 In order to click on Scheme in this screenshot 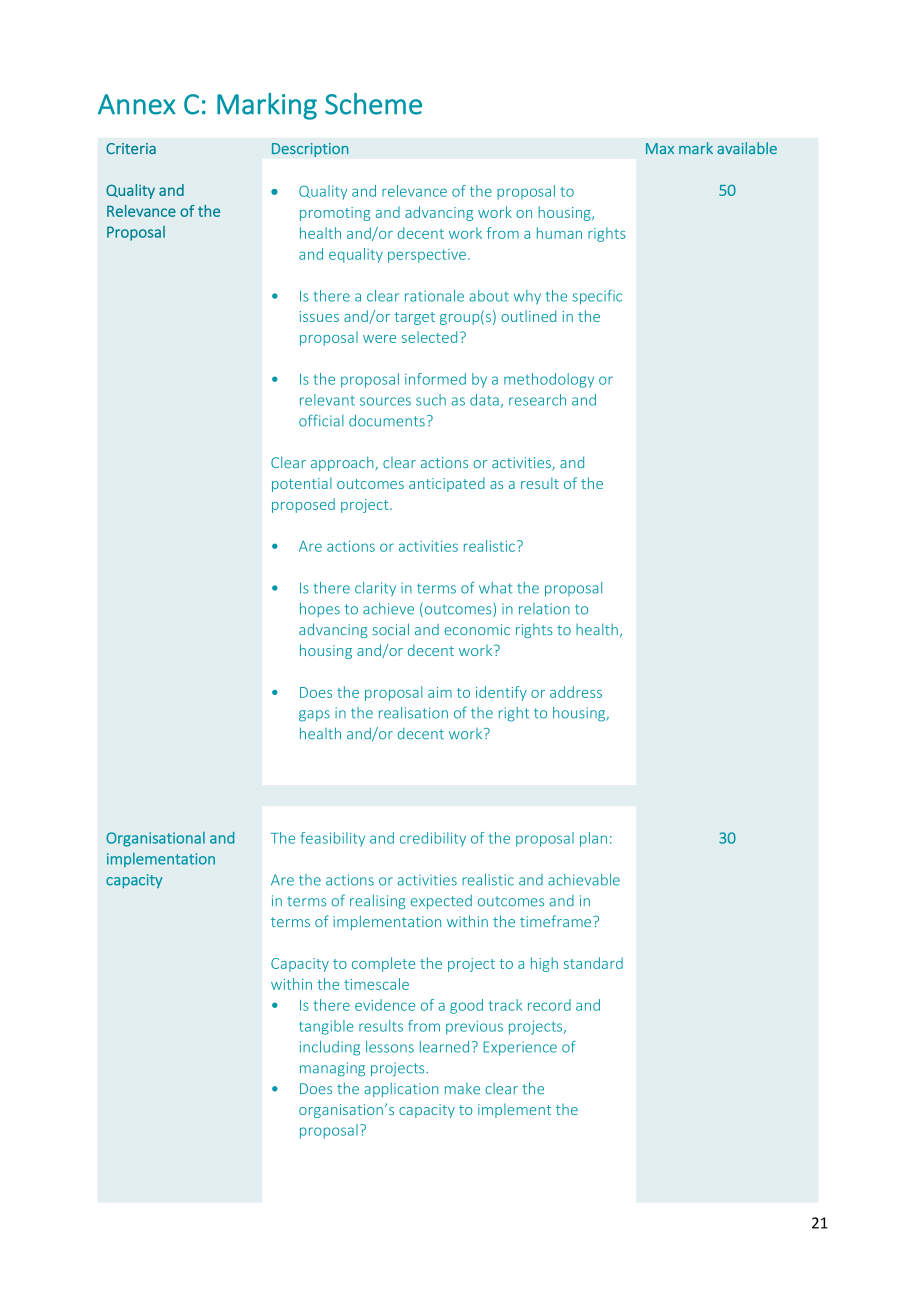, I will do `click(373, 104)`.
